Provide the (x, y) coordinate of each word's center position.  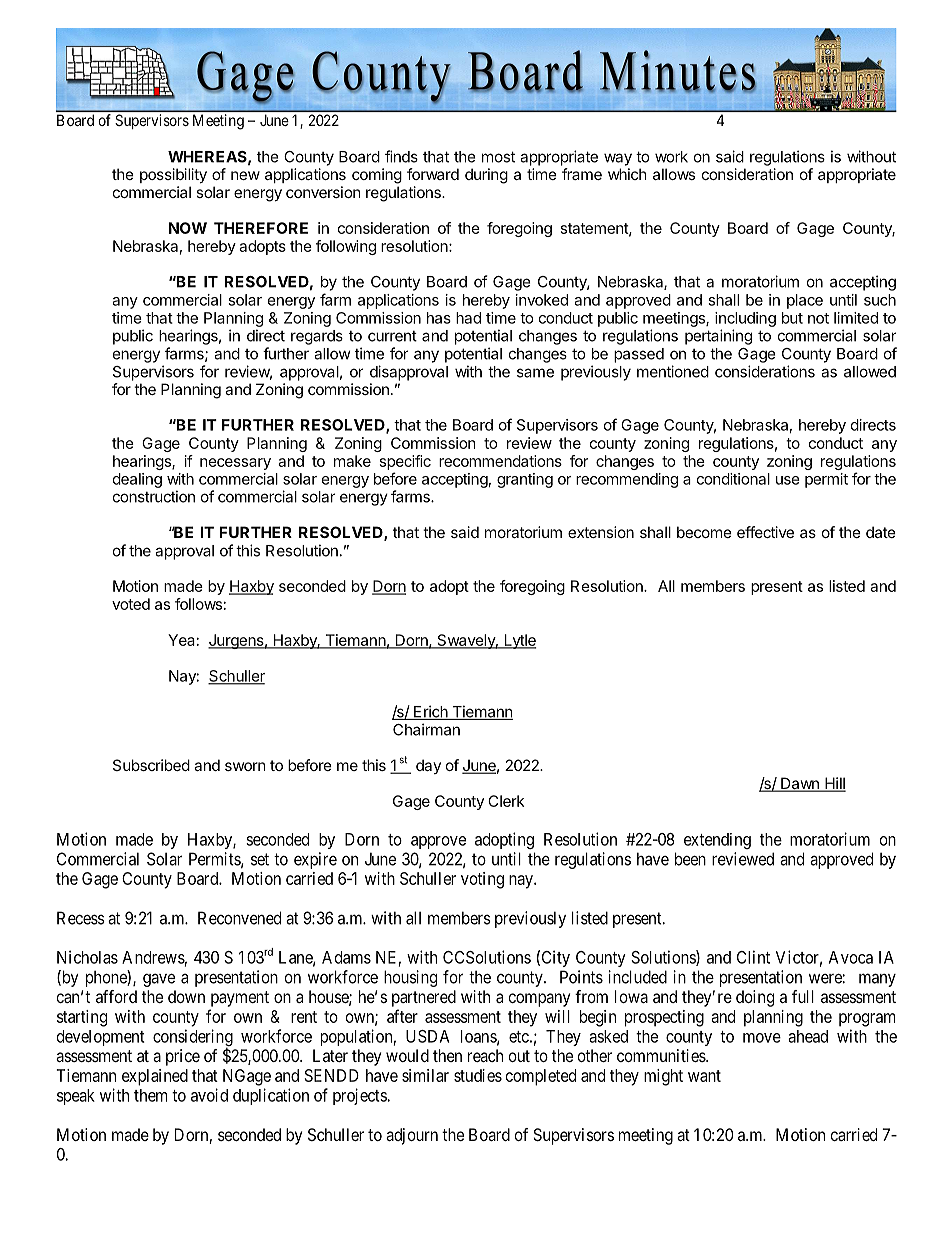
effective (765, 532)
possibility (173, 175)
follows (198, 604)
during (486, 176)
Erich (430, 712)
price (183, 1057)
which (627, 174)
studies (478, 1075)
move (762, 1038)
